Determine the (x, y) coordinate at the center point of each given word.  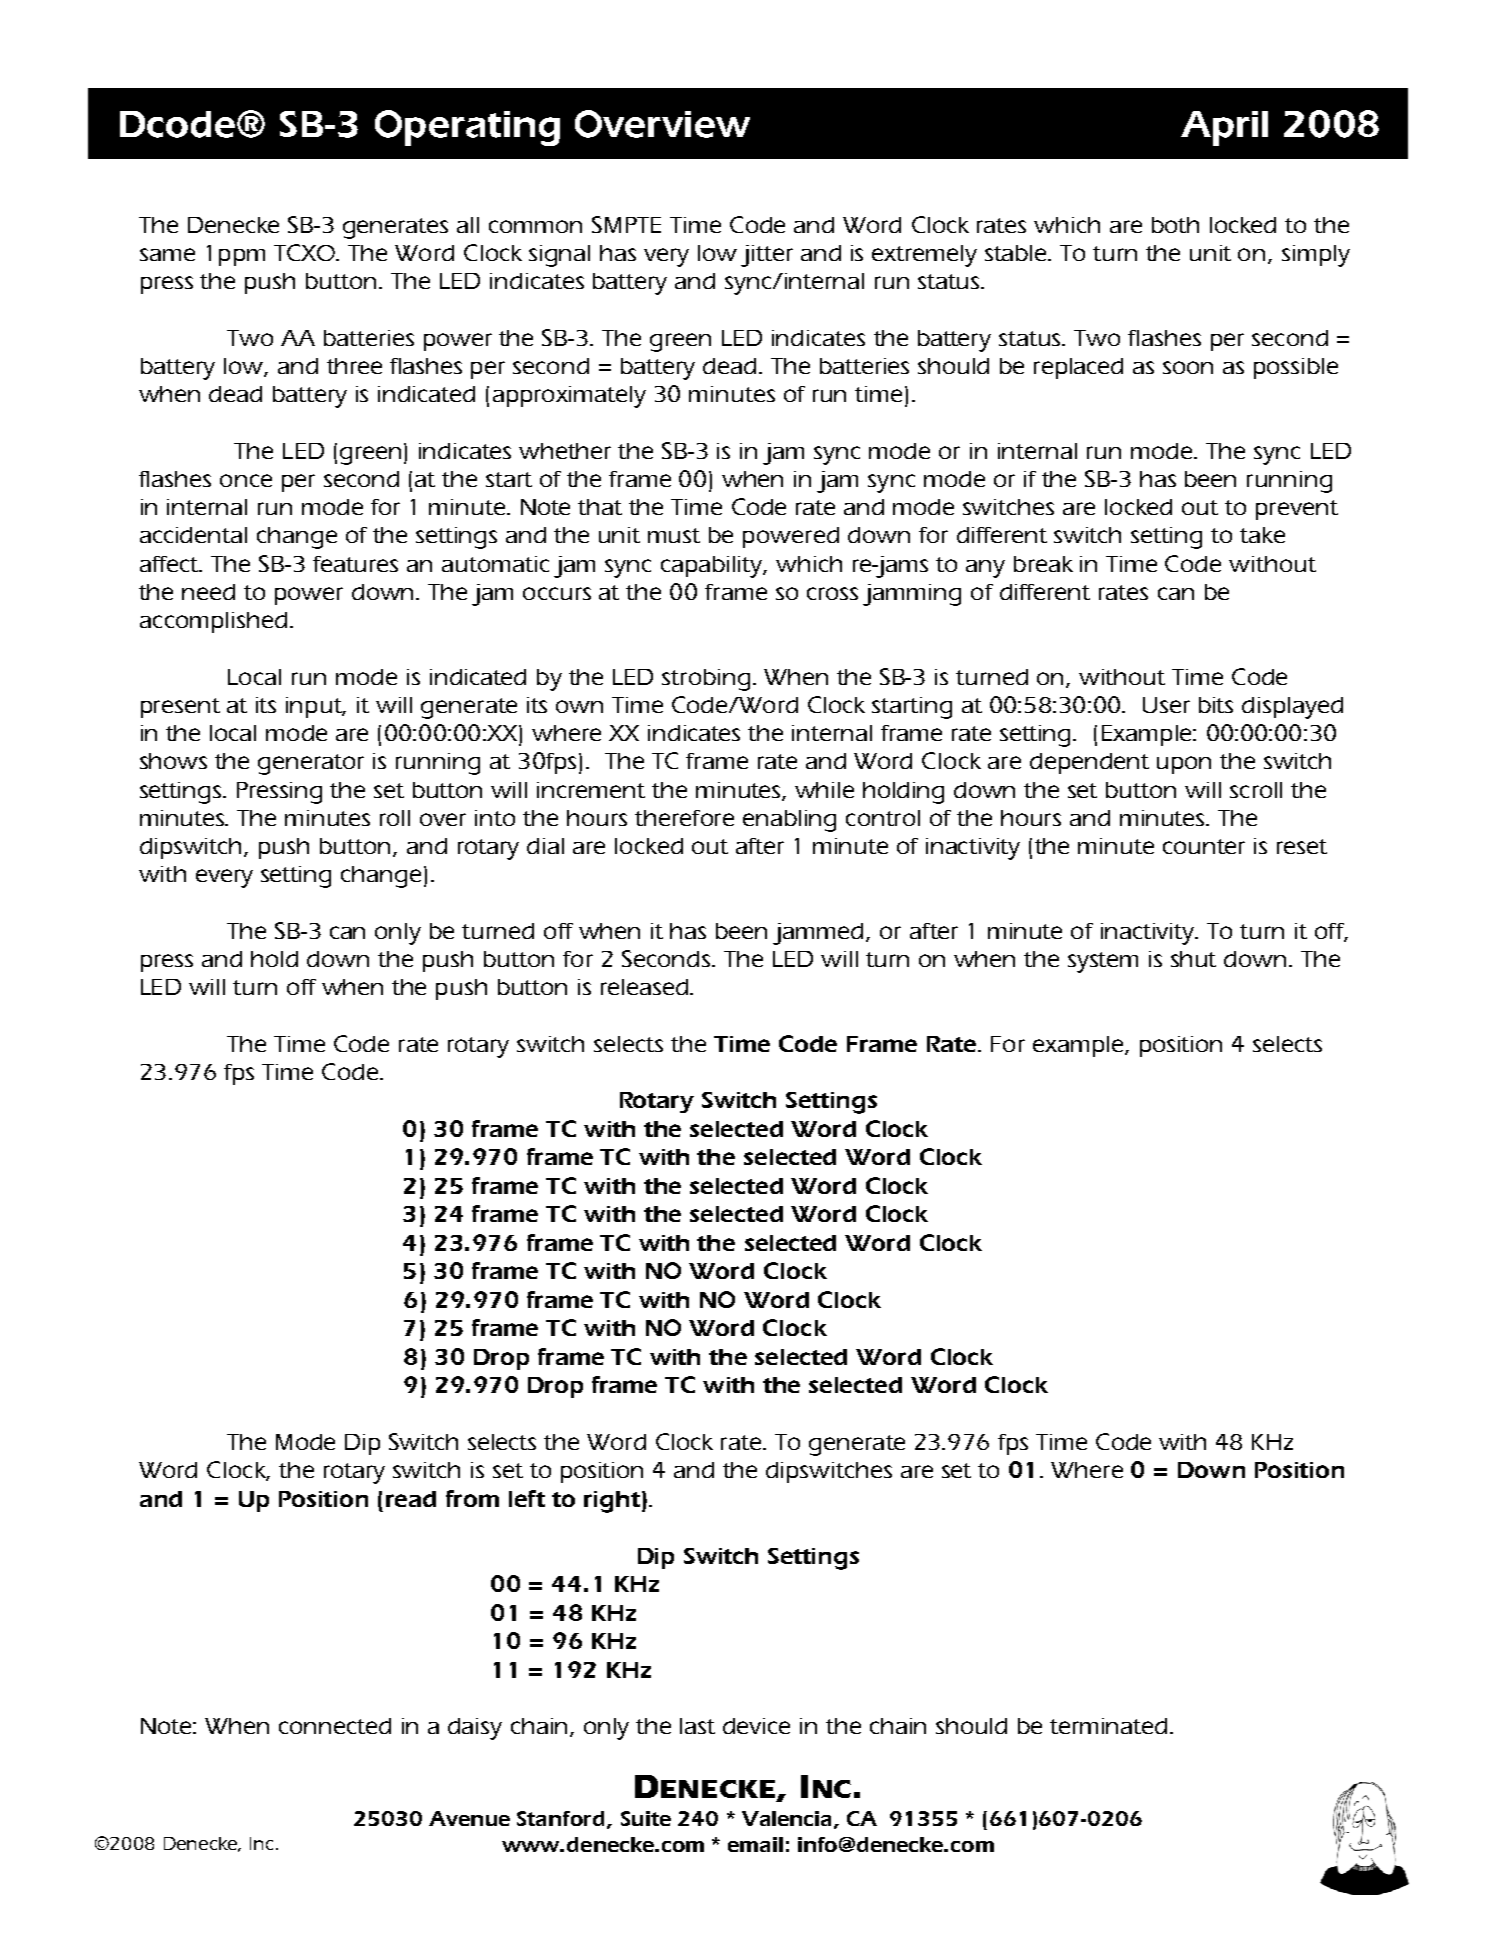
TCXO (306, 252)
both (1175, 225)
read (411, 1499)
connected (335, 1726)
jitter (767, 256)
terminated (1108, 1726)
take (1262, 535)
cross (832, 593)
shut (1193, 959)
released (644, 987)
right (612, 1502)
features (355, 564)
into (495, 818)
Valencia (786, 1818)
